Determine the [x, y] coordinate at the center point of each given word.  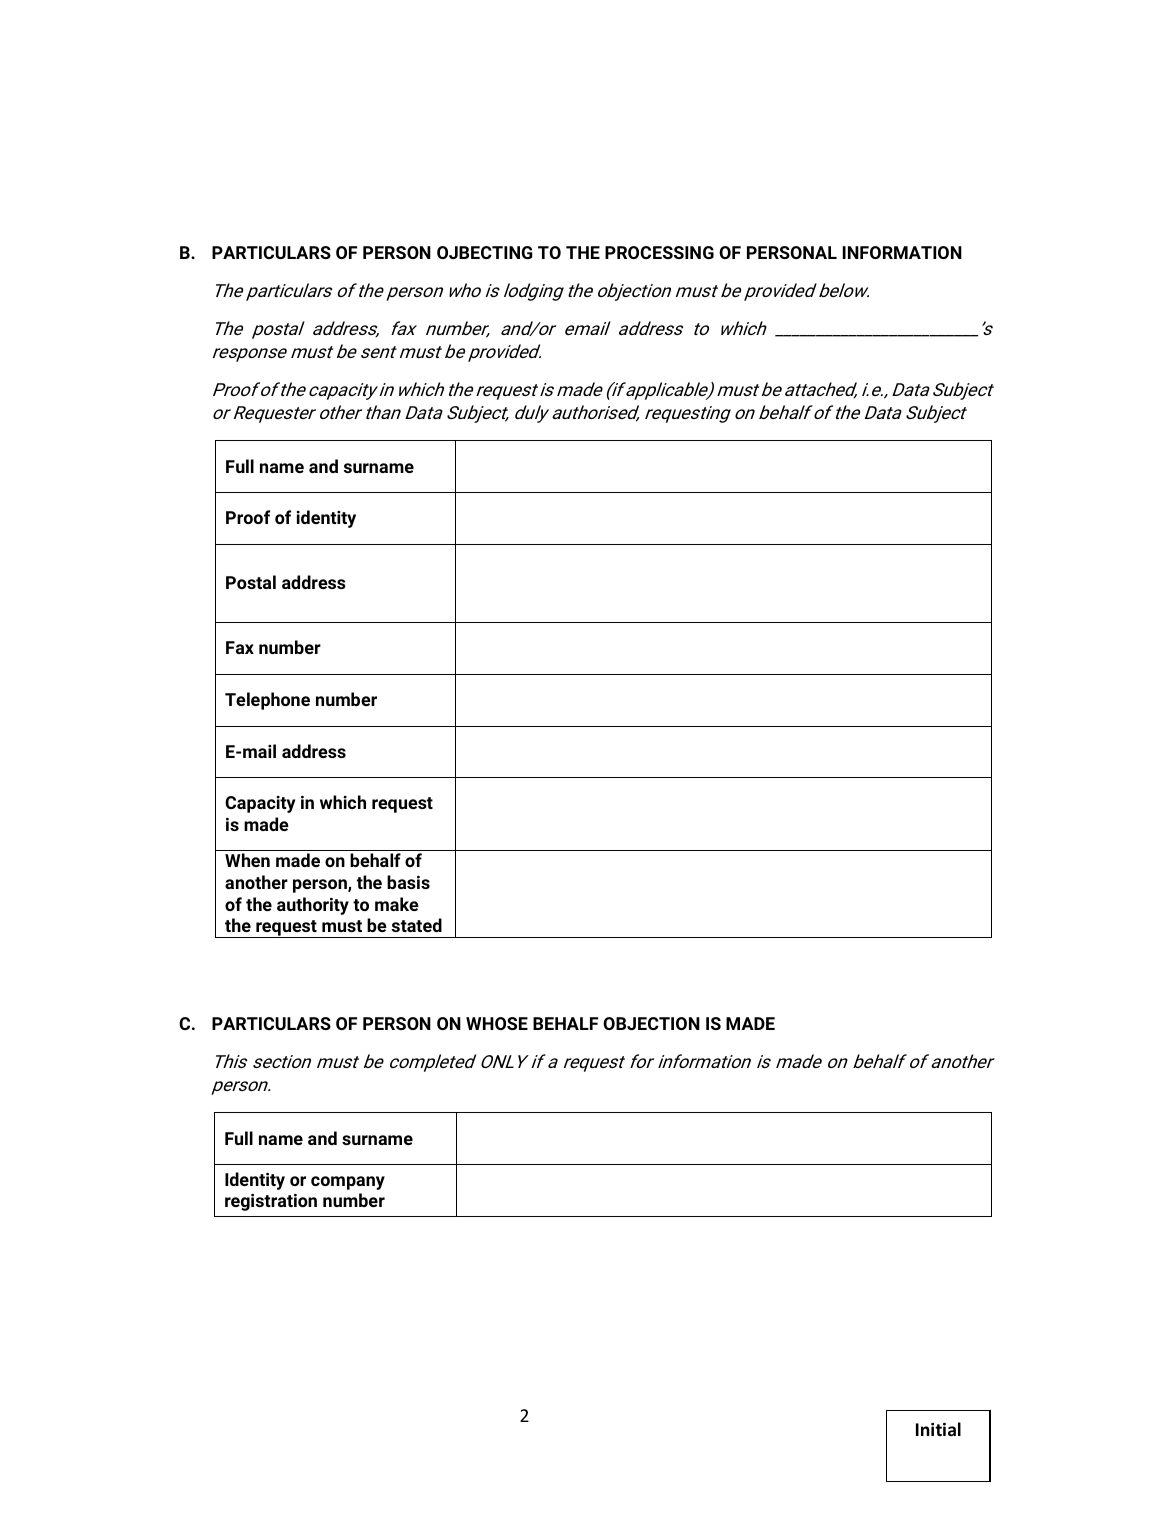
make [397, 904]
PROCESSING [659, 252]
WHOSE [497, 1023]
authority [313, 906]
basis [408, 882]
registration [271, 1202]
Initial [938, 1429]
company [348, 1183]
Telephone [267, 701]
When [247, 860]
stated [417, 925]
